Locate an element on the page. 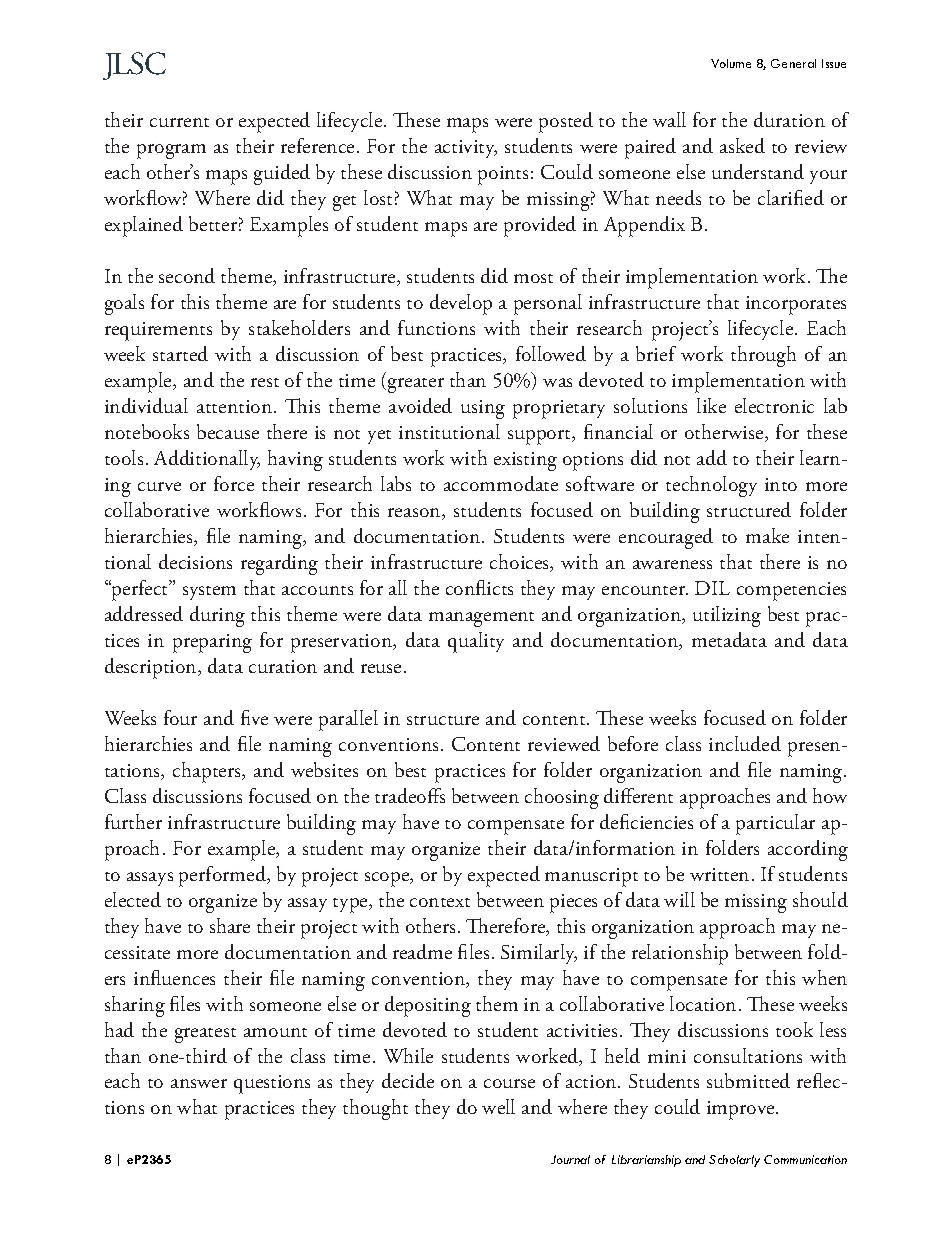 Image resolution: width=952 pixels, height=1240 pixels. performed is located at coordinates (223, 876).
